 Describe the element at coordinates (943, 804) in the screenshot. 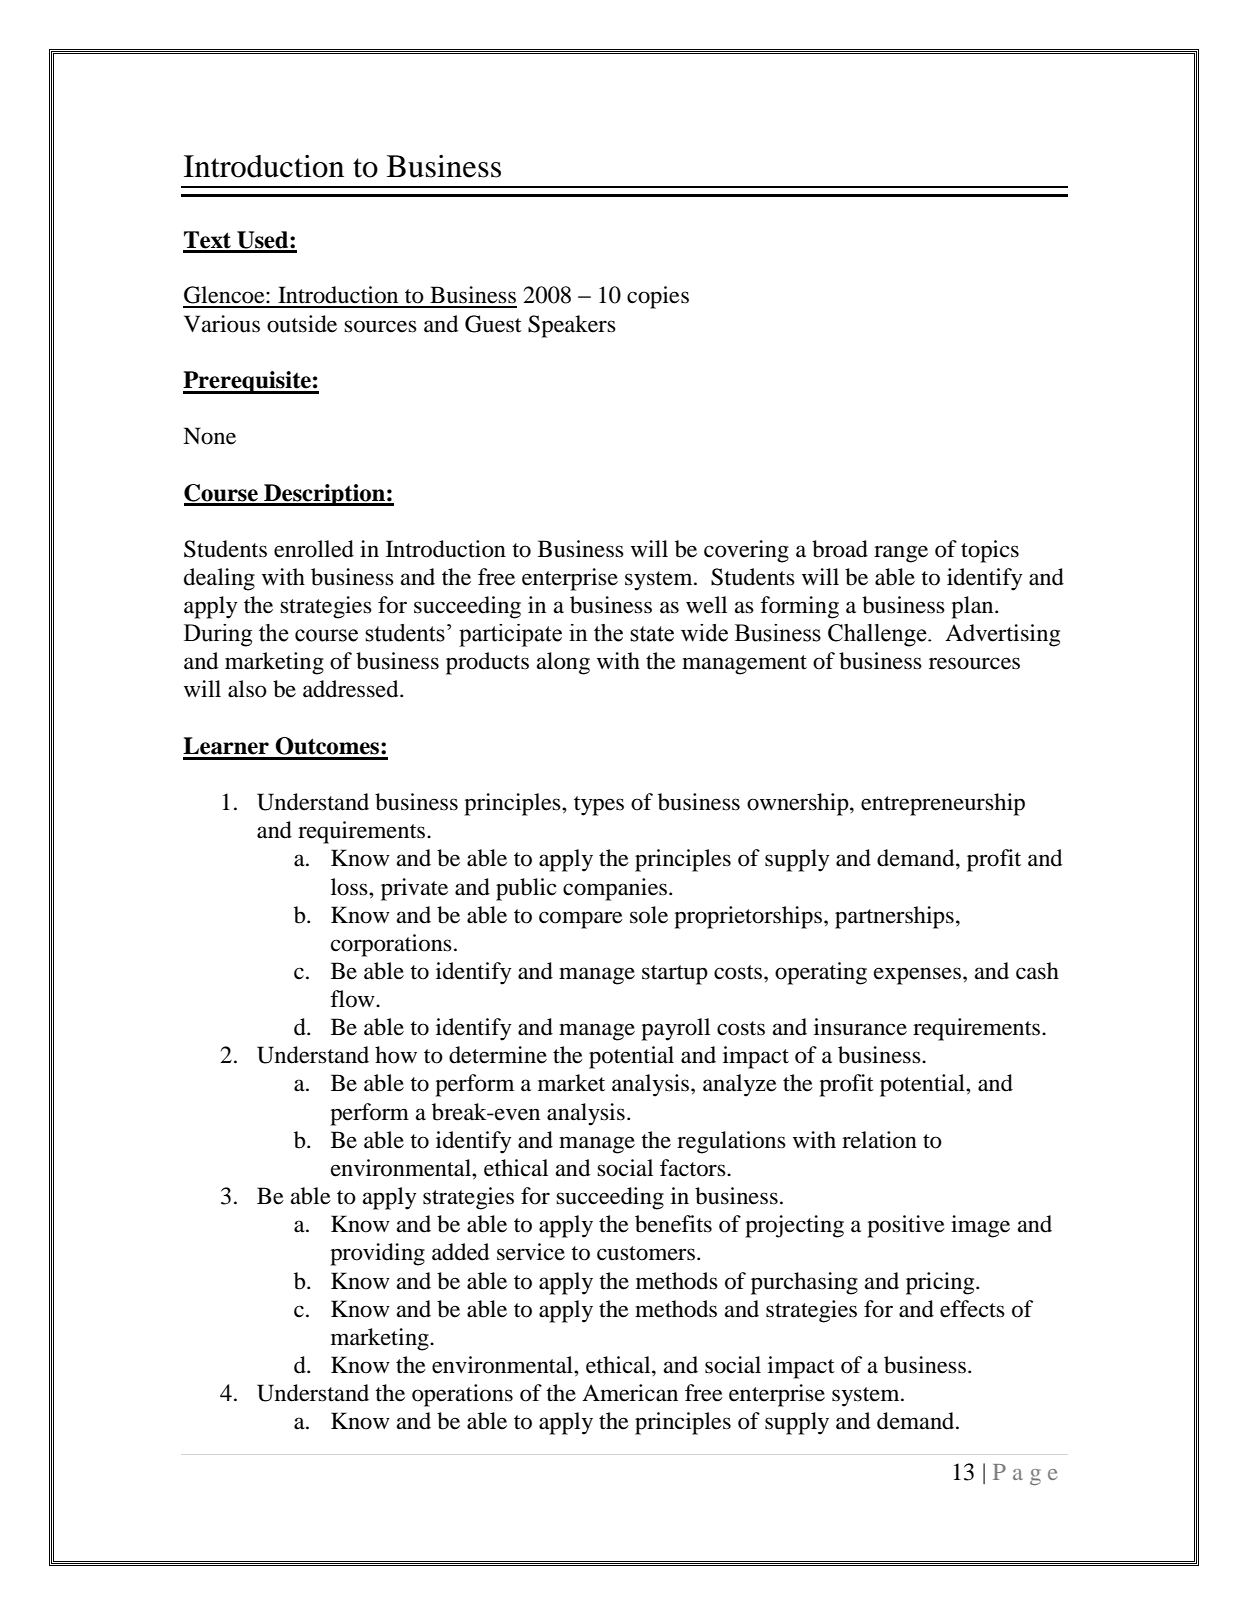

I see `entrepreneurship` at that location.
